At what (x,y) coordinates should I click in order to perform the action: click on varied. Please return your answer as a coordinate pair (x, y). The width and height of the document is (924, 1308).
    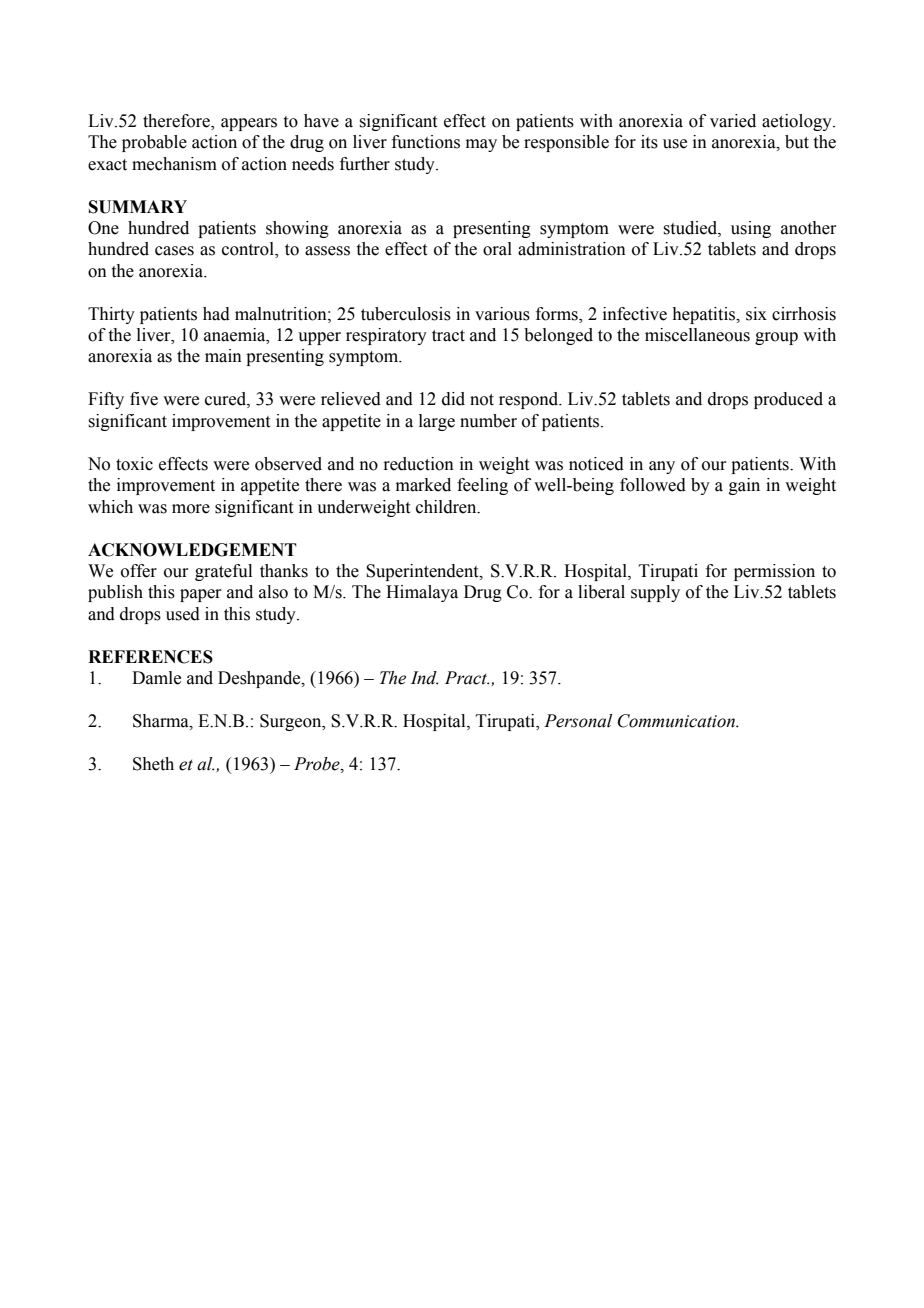
    Looking at the image, I should click on (733, 121).
